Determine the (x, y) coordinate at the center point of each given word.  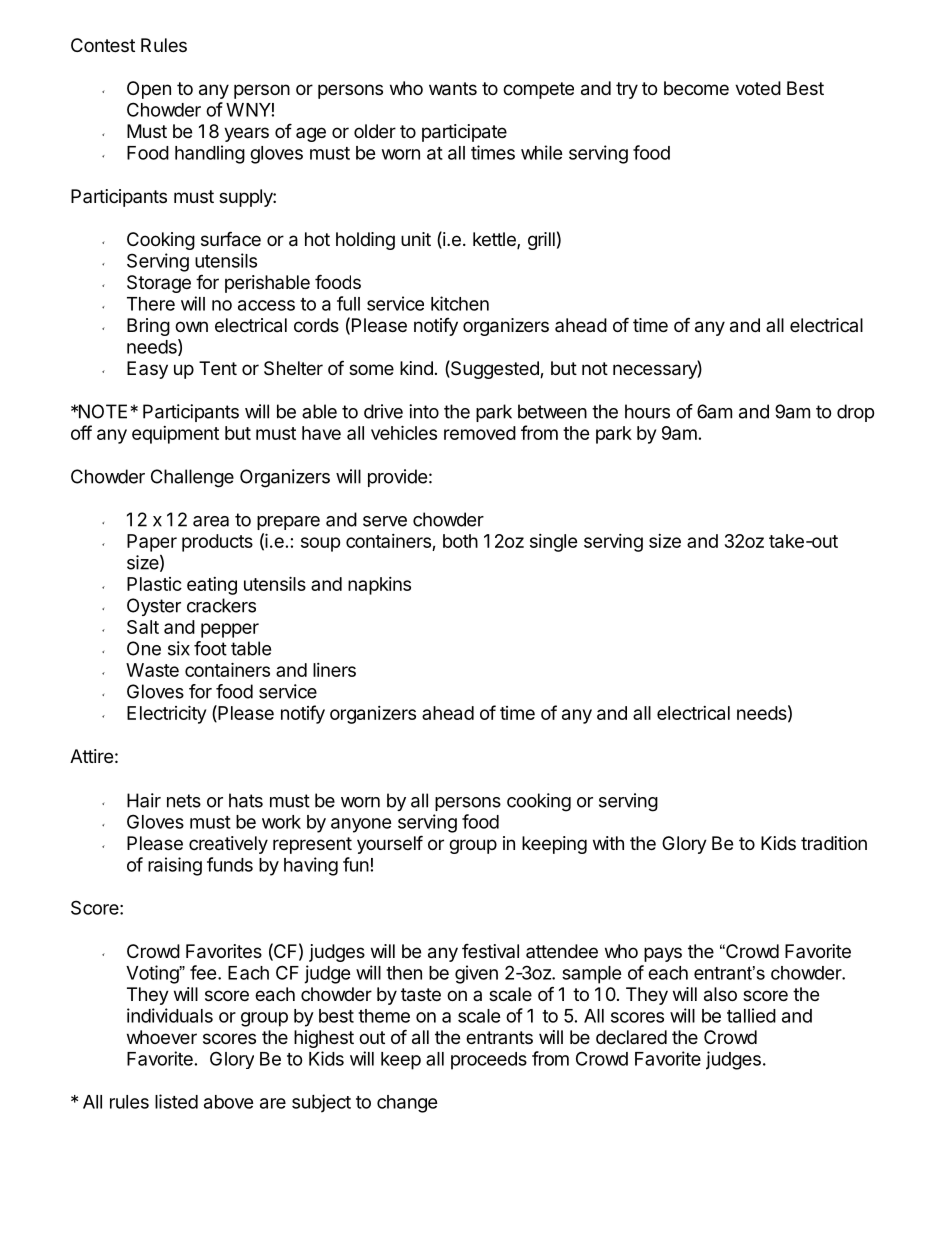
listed (176, 1101)
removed (480, 433)
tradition (834, 843)
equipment (175, 435)
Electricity (166, 714)
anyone (361, 825)
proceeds (489, 1061)
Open (149, 90)
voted (758, 88)
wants (453, 89)
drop (855, 413)
